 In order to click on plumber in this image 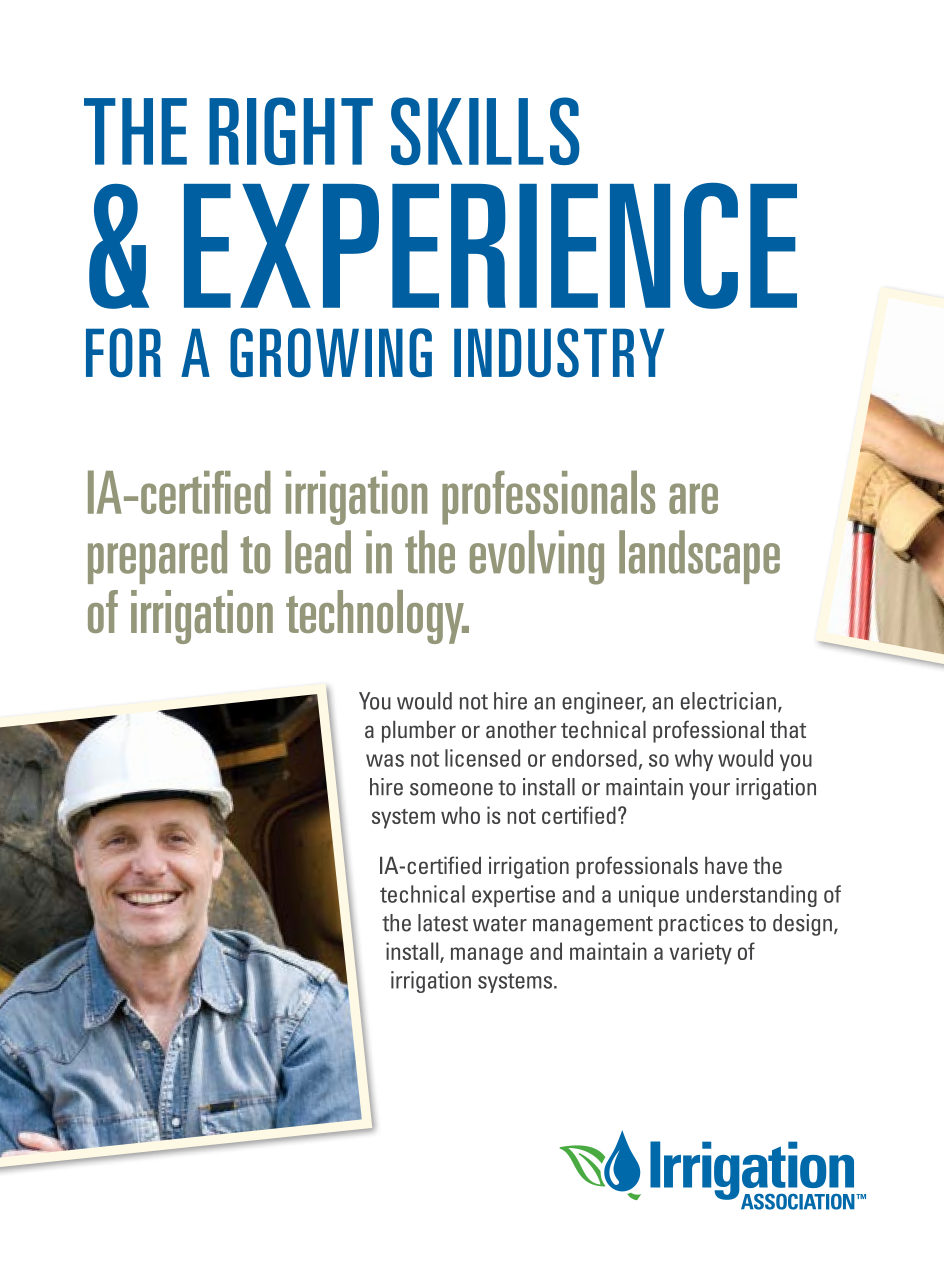, I will do `click(419, 732)`.
